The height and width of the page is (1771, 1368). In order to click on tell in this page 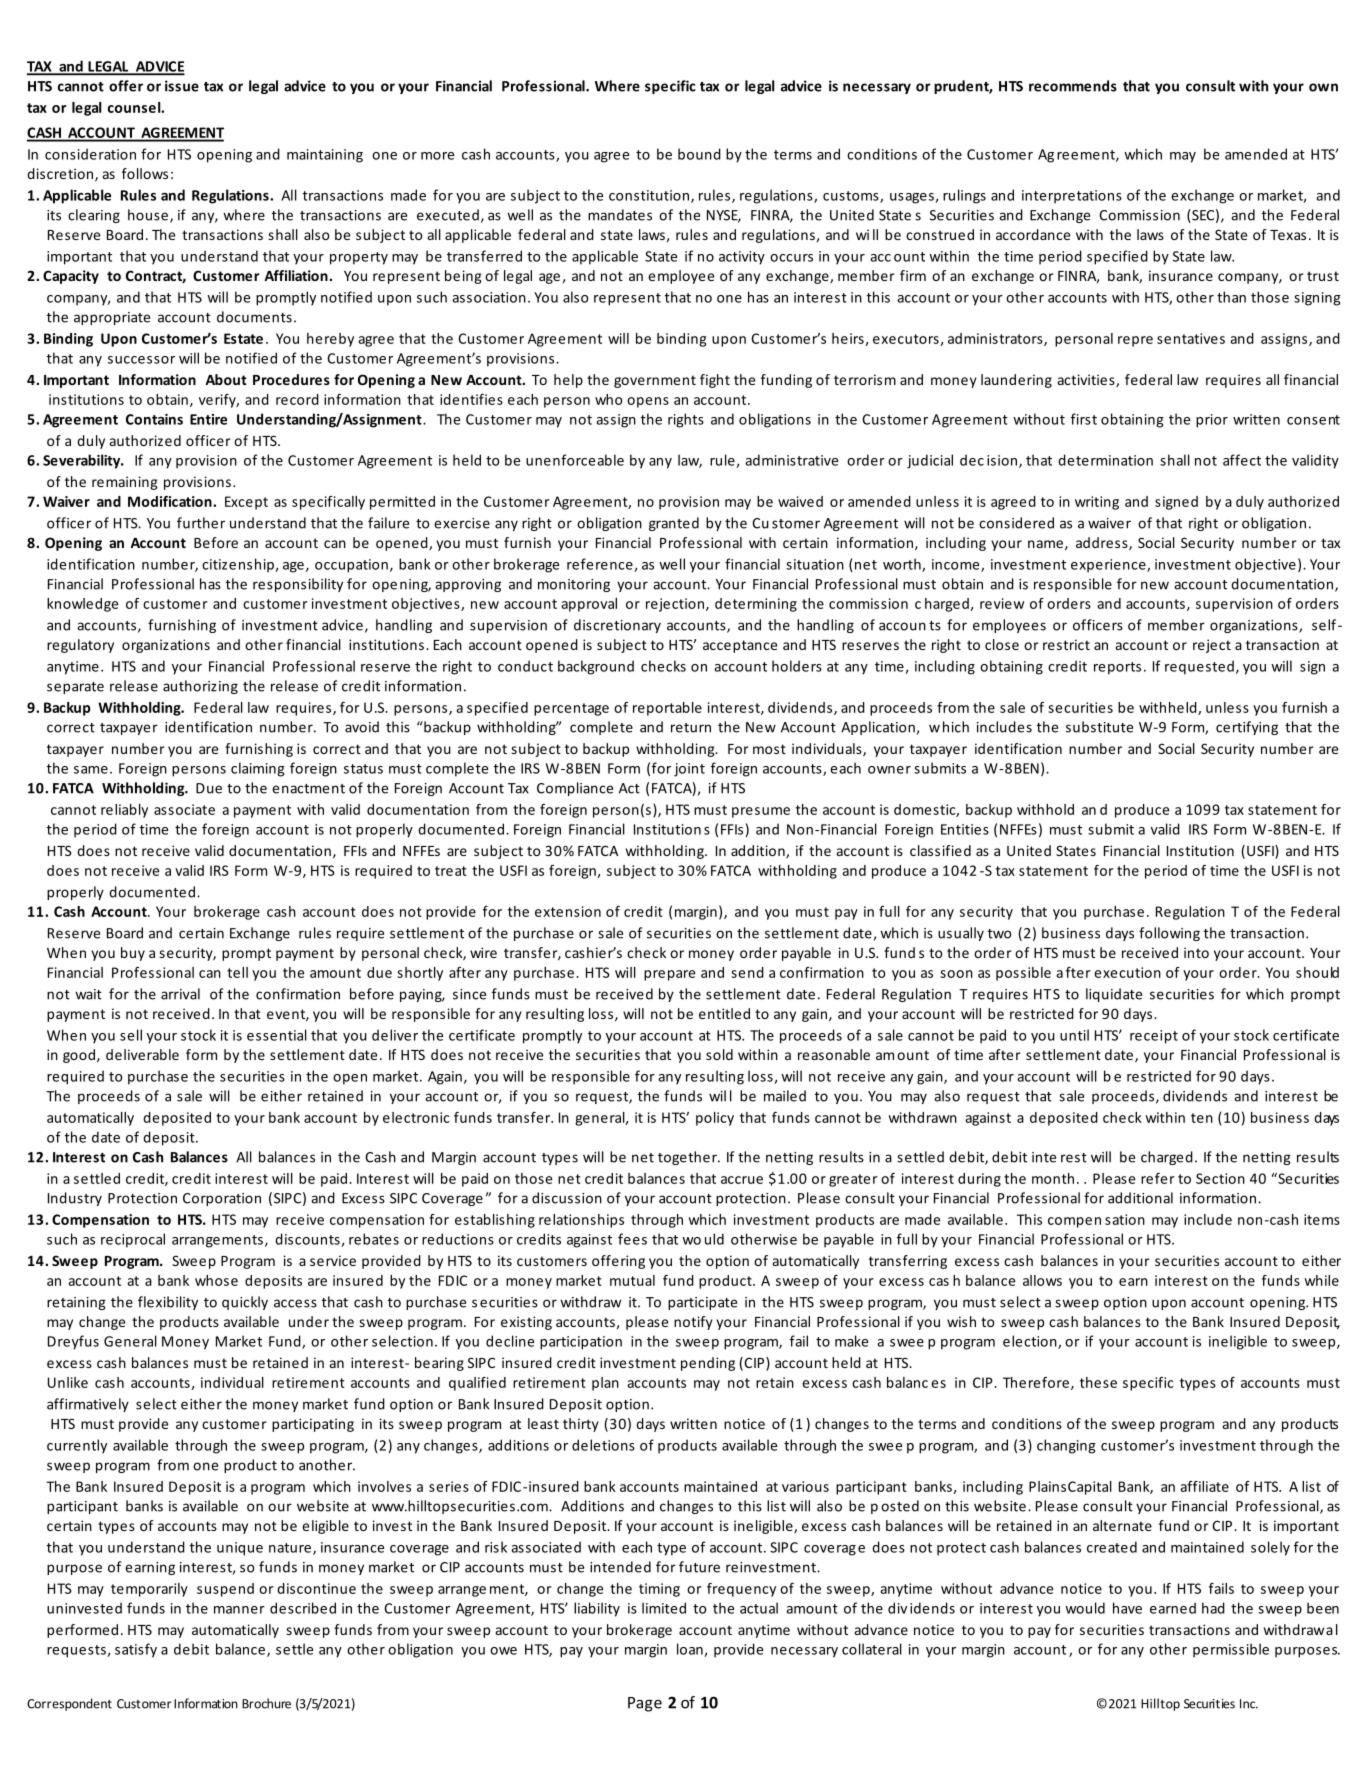, I will do `click(237, 972)`.
